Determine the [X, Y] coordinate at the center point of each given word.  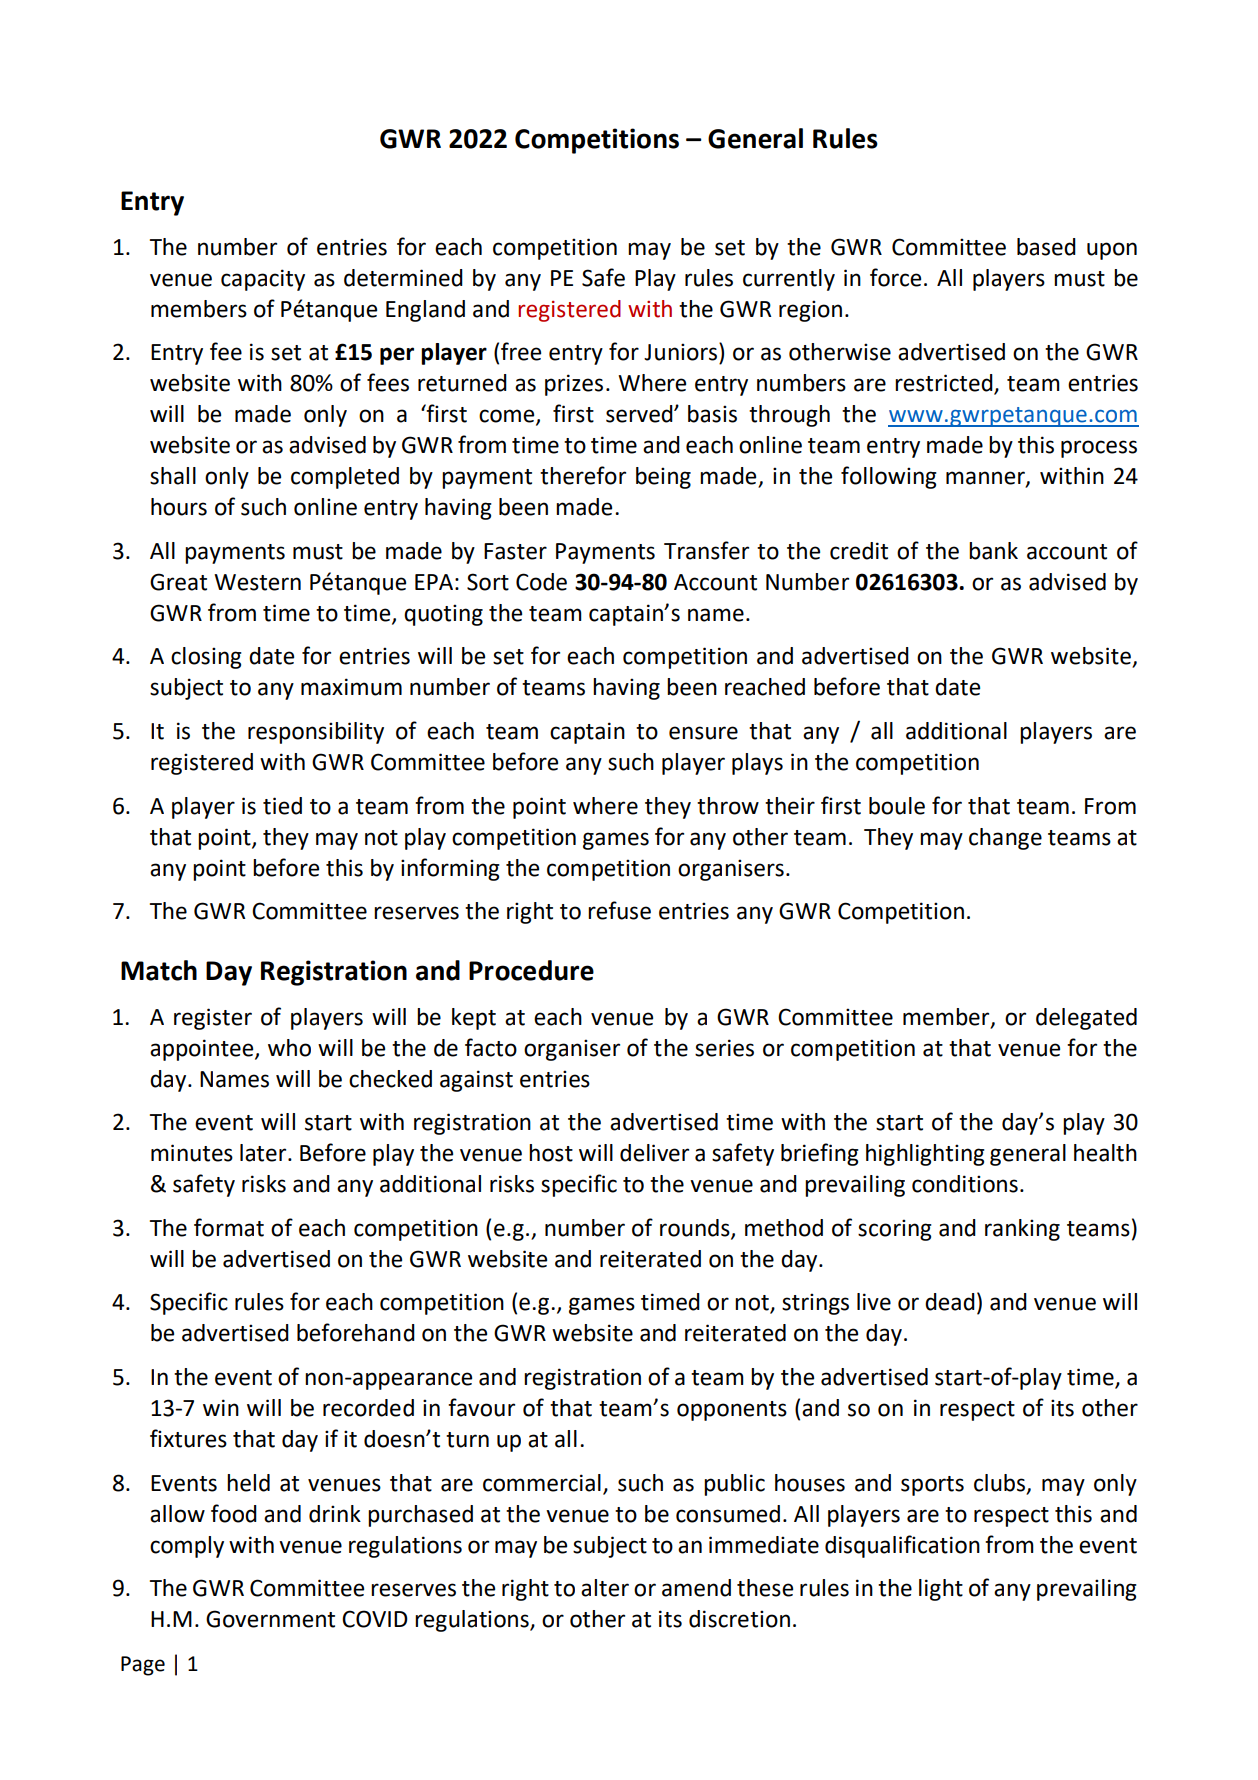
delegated [1086, 1019]
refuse [619, 910]
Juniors [680, 352]
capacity [263, 280]
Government [270, 1619]
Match [159, 970]
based [1046, 247]
